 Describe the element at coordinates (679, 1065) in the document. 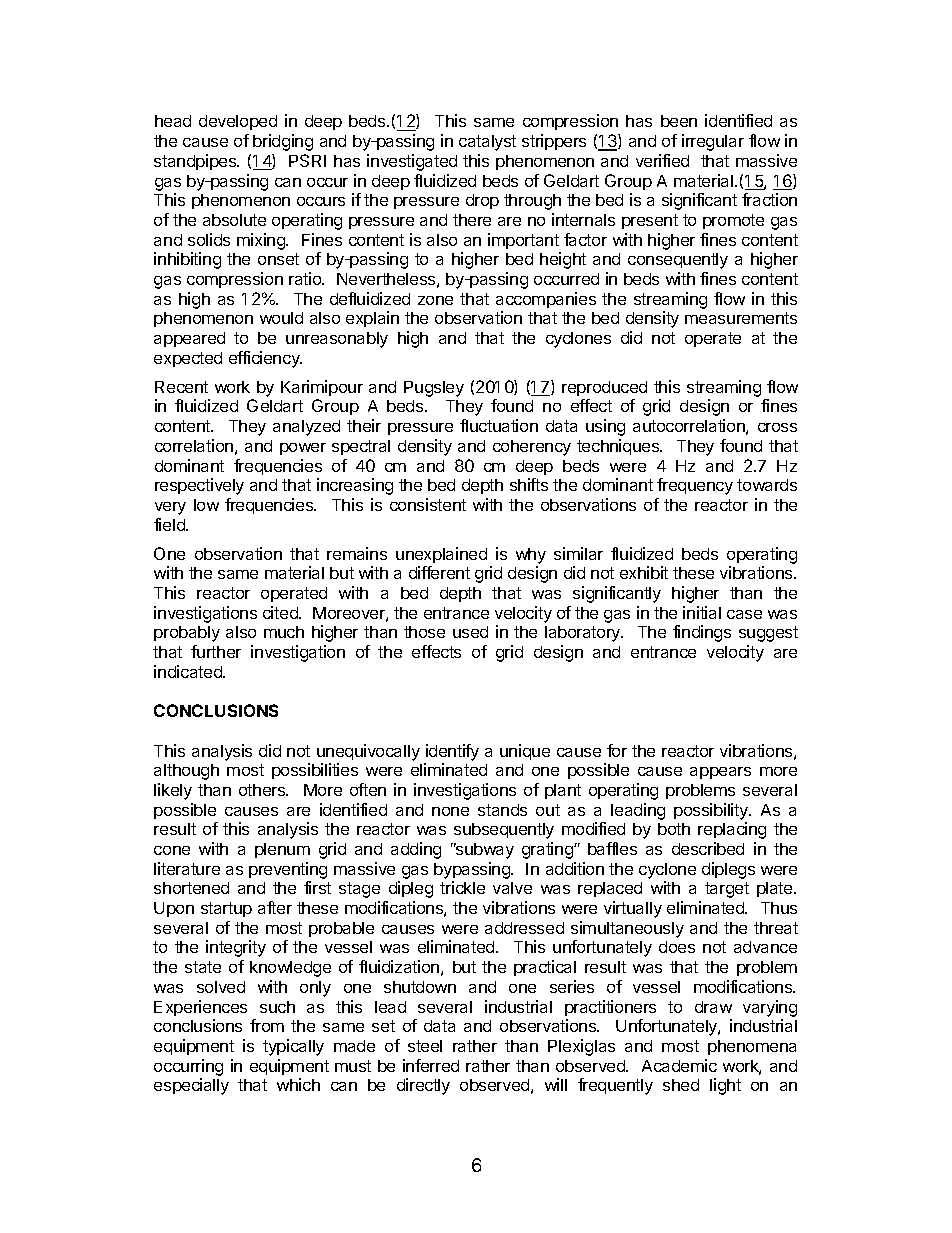

I see `Academic` at that location.
